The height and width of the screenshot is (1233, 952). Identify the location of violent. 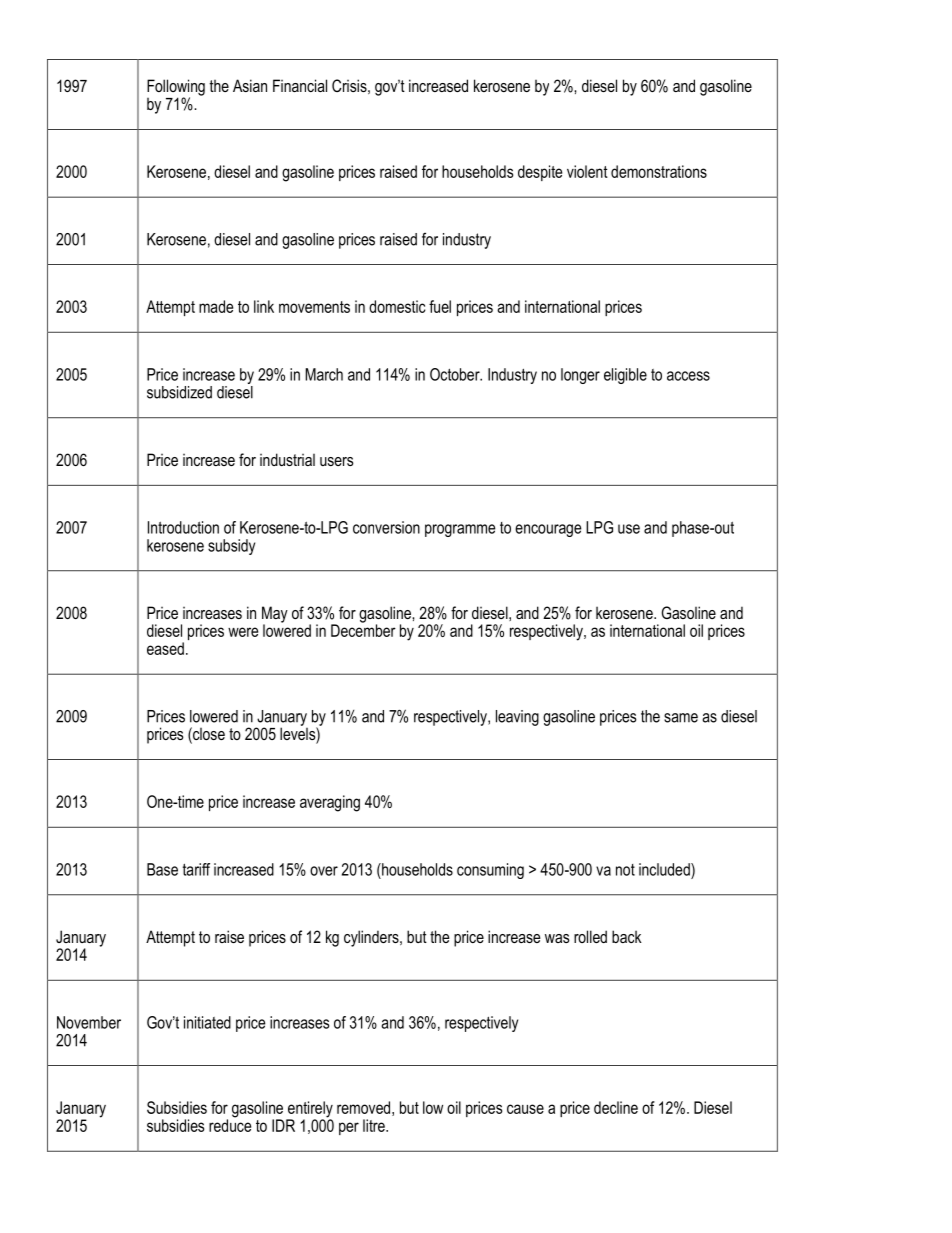
(587, 171).
